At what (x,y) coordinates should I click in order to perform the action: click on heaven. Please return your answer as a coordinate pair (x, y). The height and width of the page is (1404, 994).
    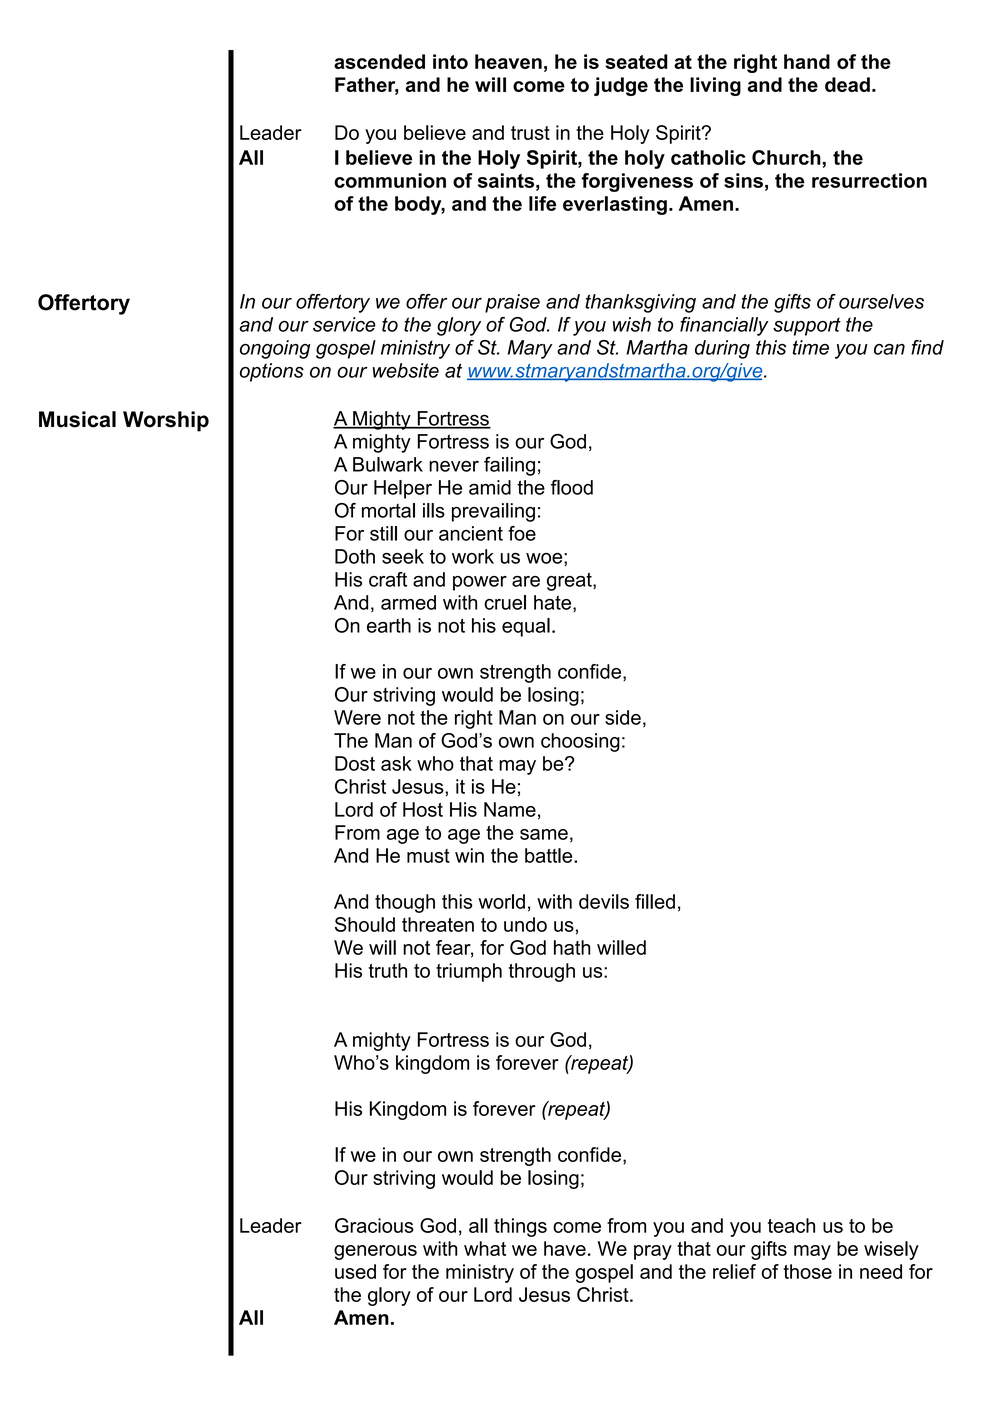
    Looking at the image, I should click on (508, 61).
